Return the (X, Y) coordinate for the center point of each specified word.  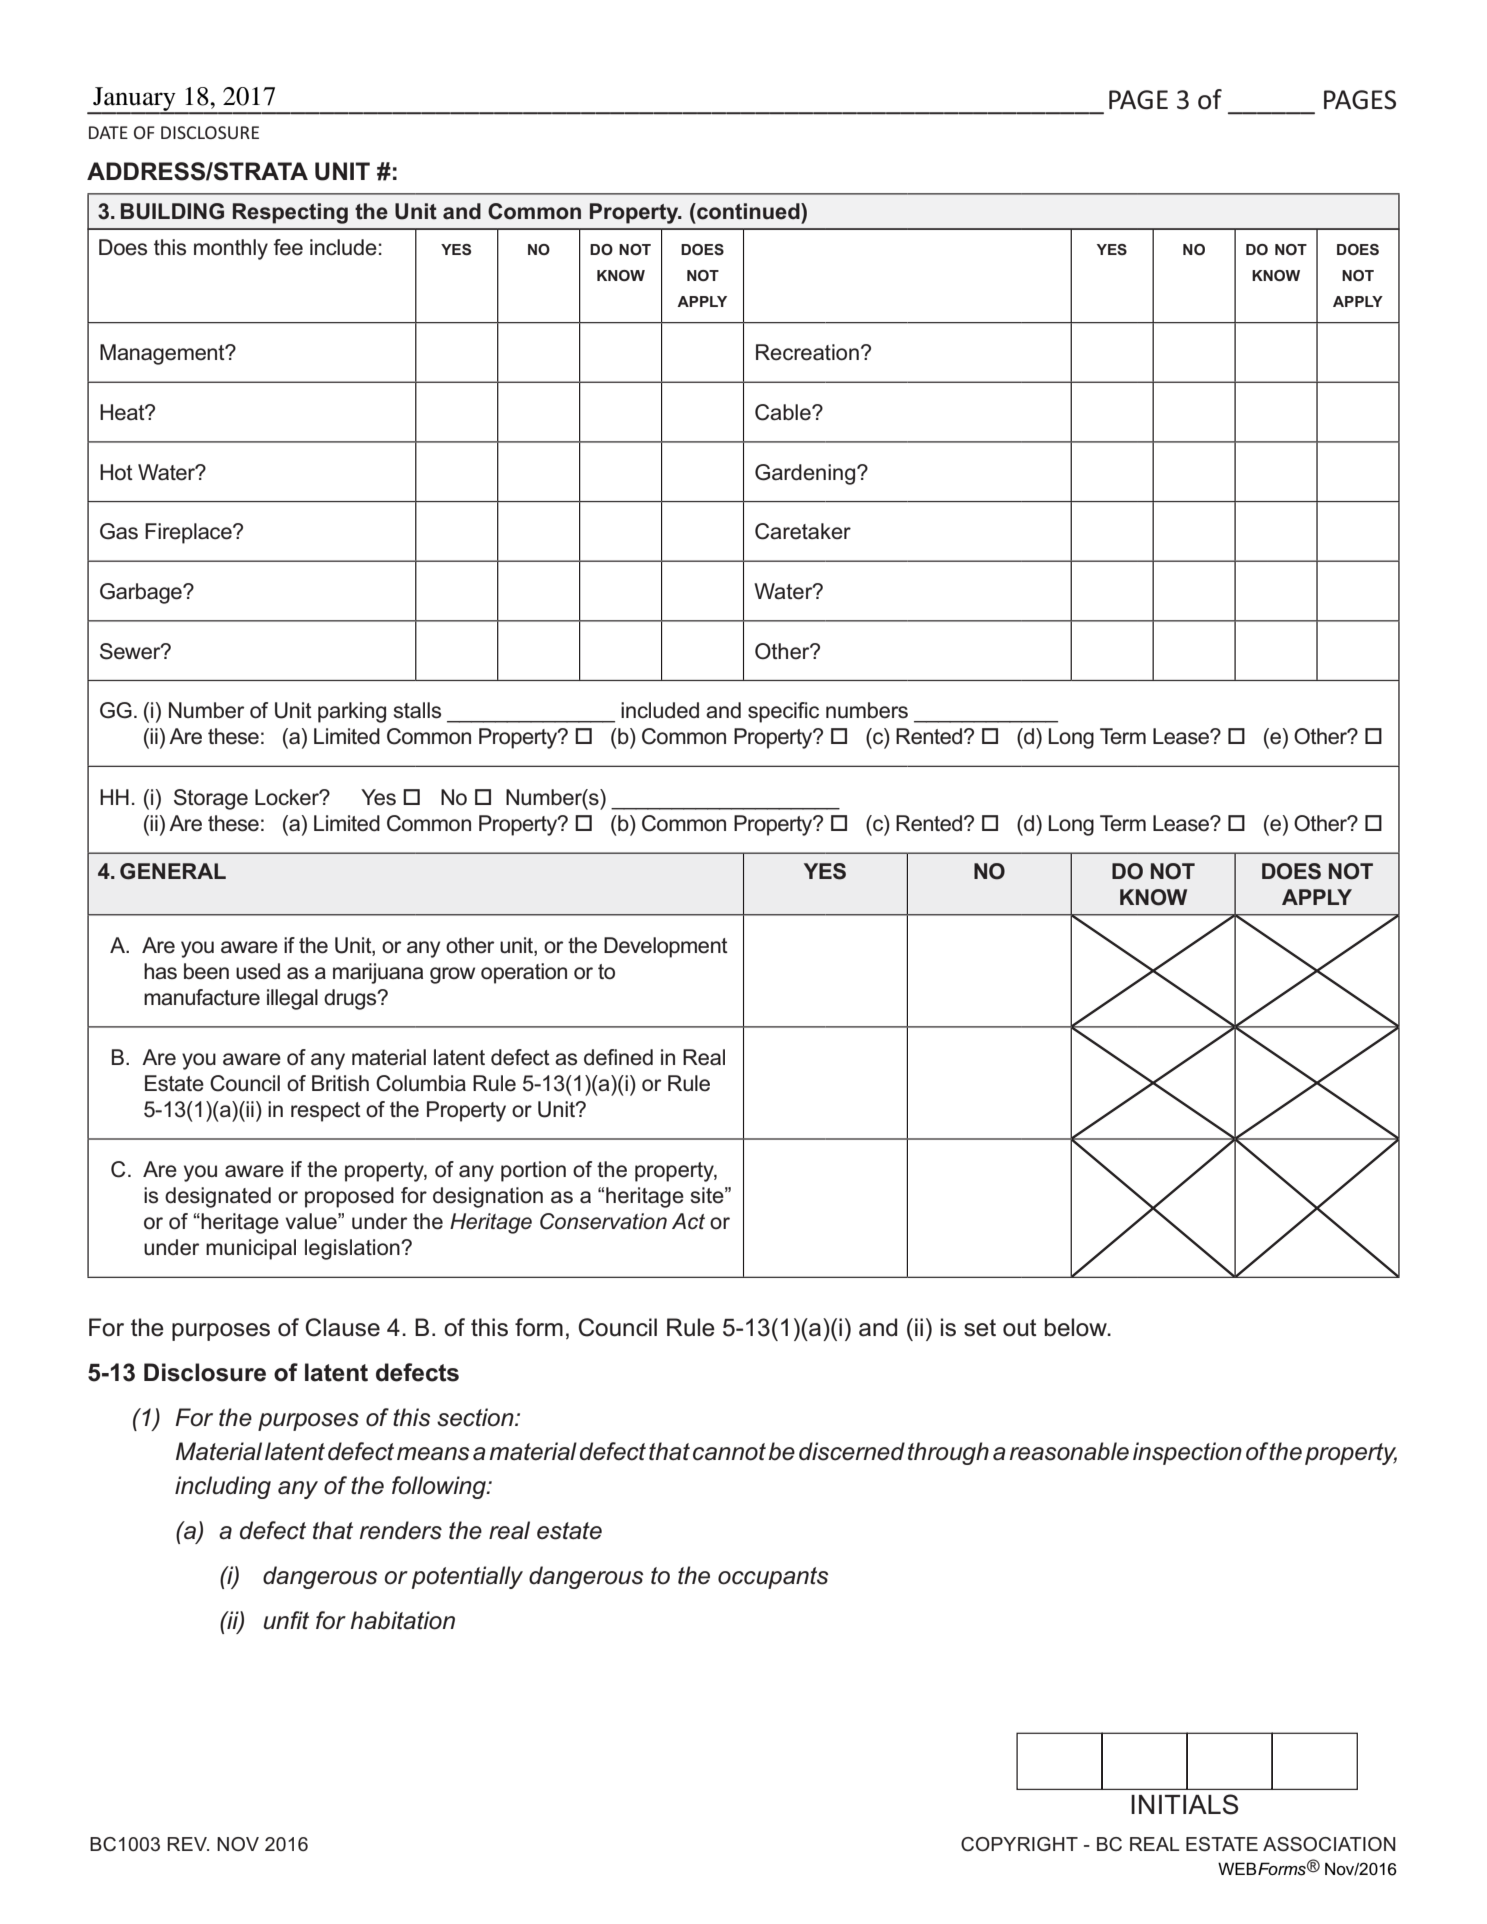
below (1077, 1327)
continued (748, 211)
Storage (211, 799)
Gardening (806, 474)
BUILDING (172, 211)
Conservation (603, 1221)
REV (188, 1844)
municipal (251, 1249)
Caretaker (803, 531)
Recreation (807, 352)
